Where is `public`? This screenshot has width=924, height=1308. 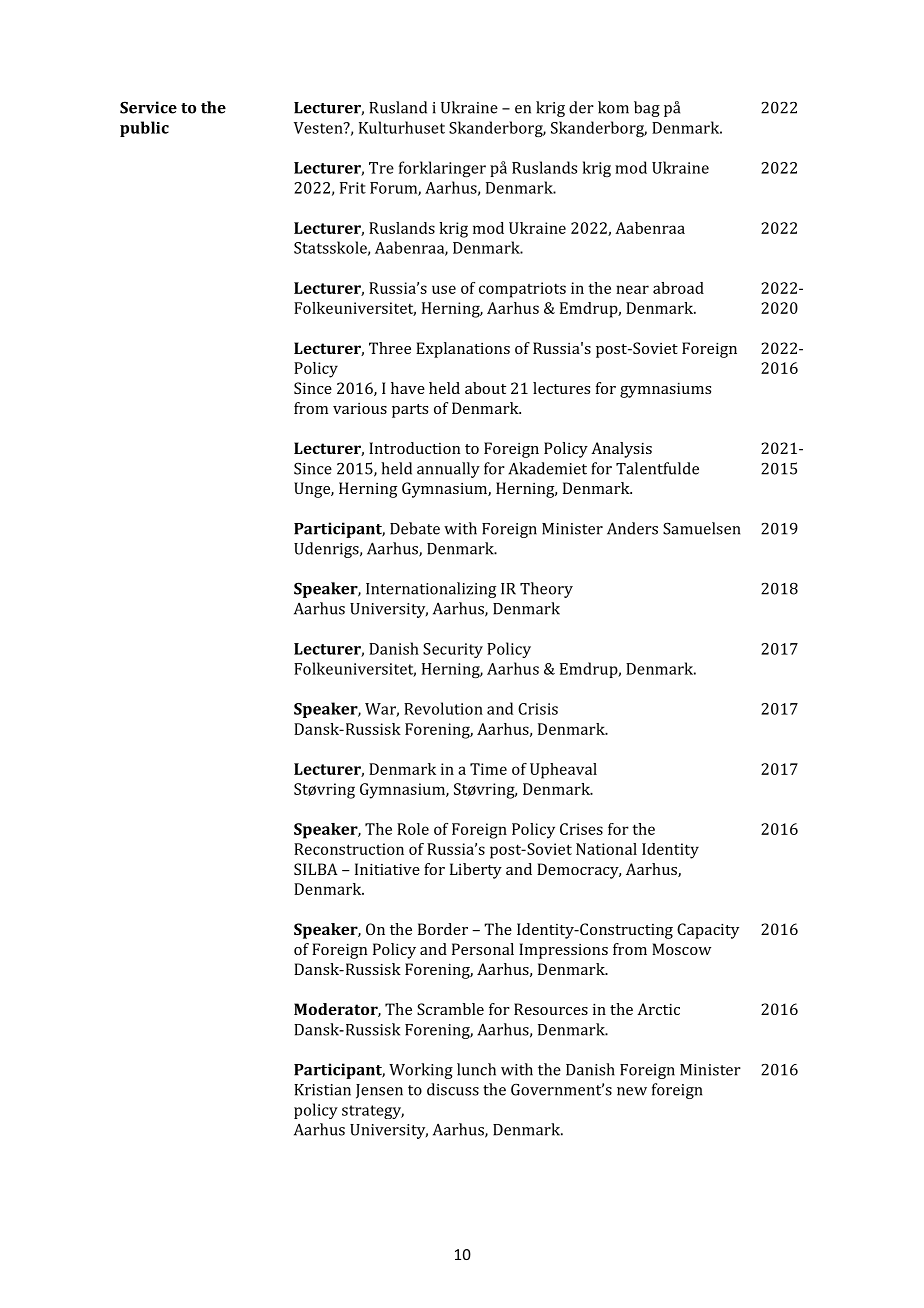
public is located at coordinates (144, 129).
